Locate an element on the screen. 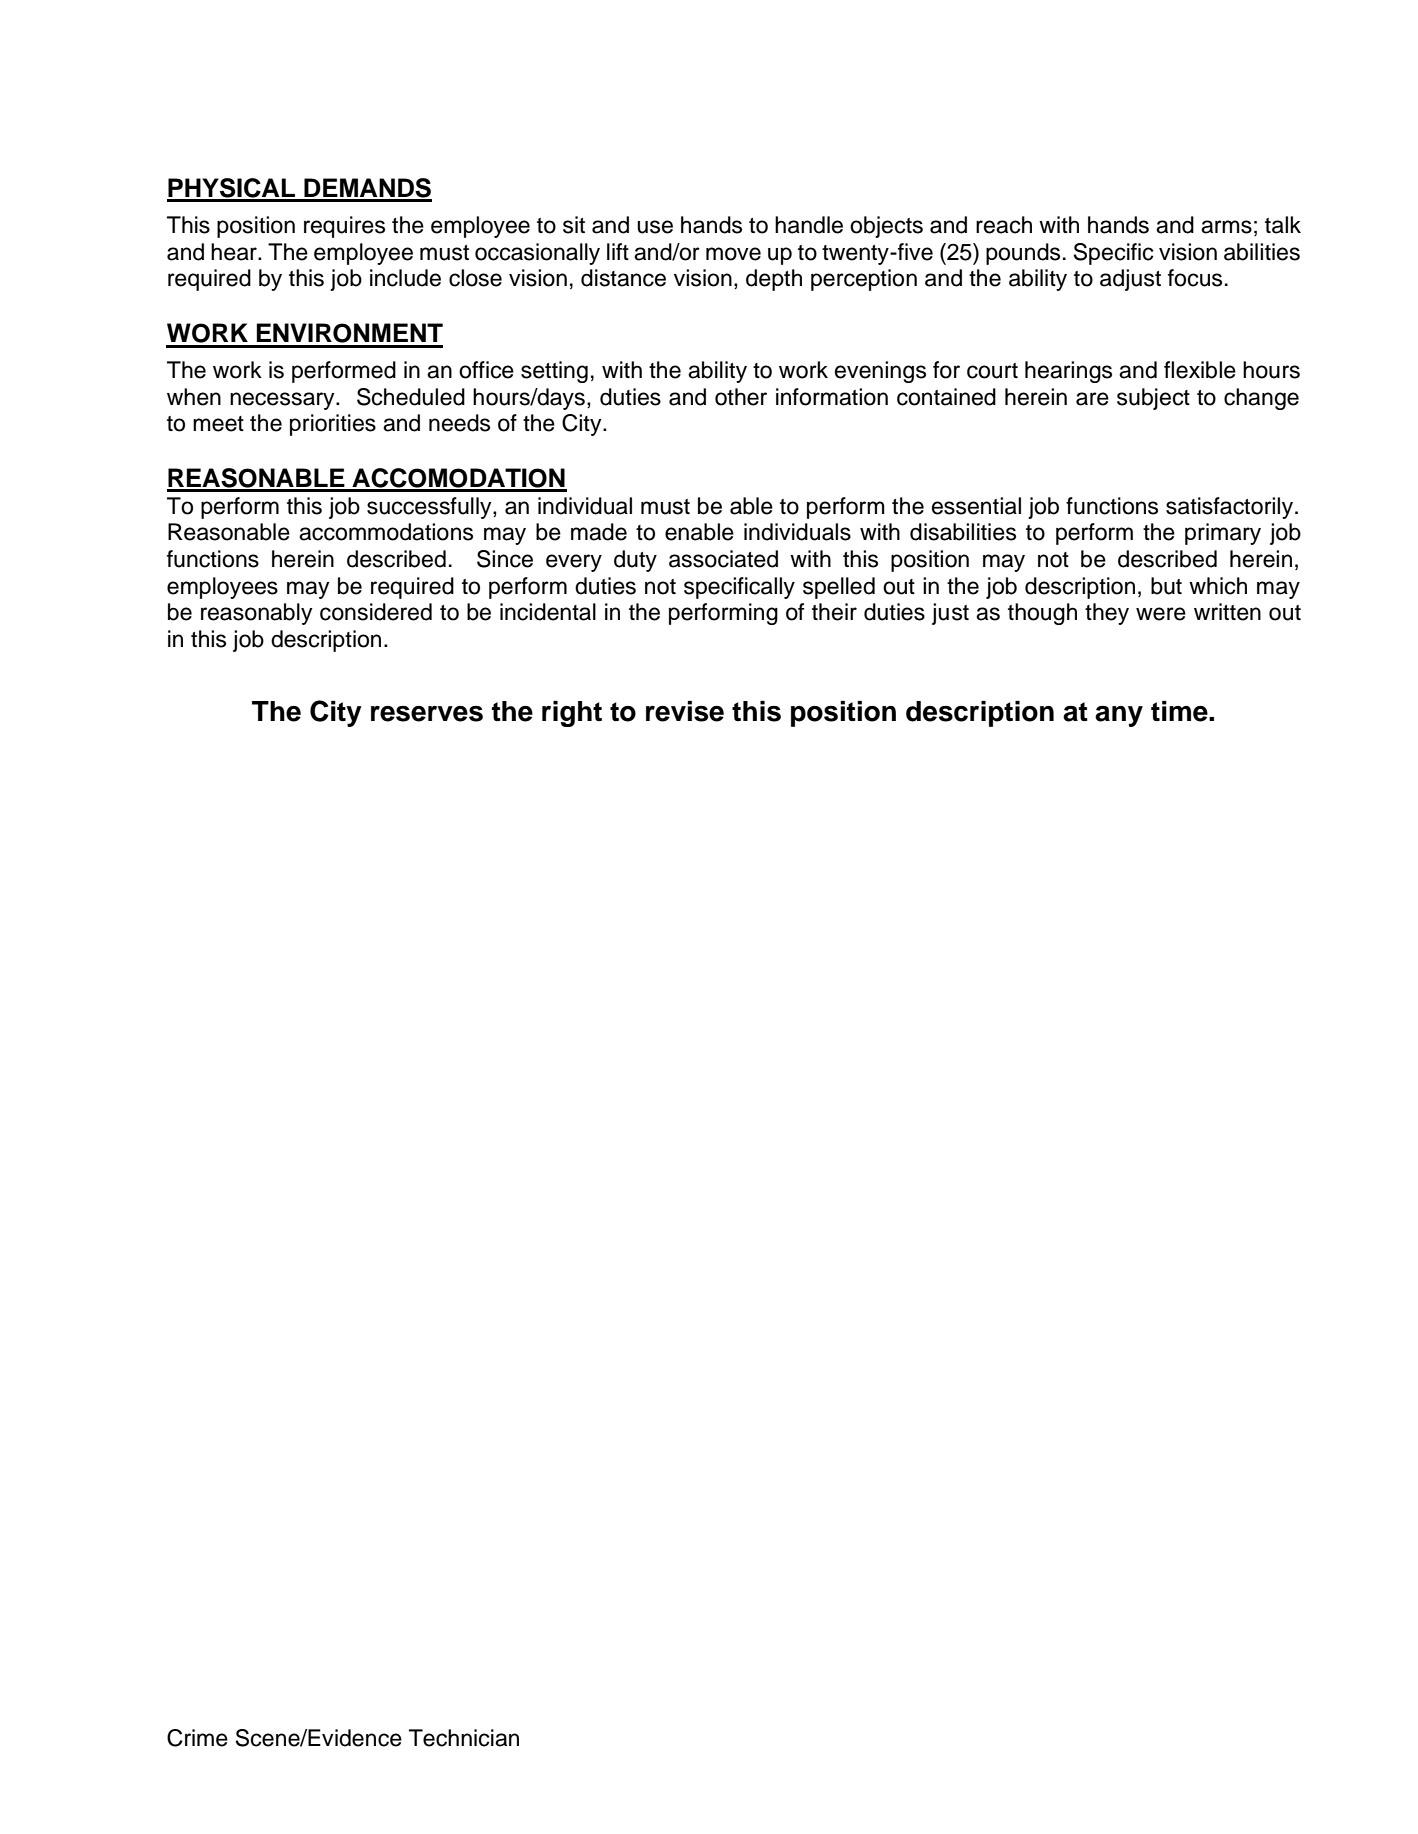 This screenshot has height=1834, width=1418. associated is located at coordinates (723, 559).
